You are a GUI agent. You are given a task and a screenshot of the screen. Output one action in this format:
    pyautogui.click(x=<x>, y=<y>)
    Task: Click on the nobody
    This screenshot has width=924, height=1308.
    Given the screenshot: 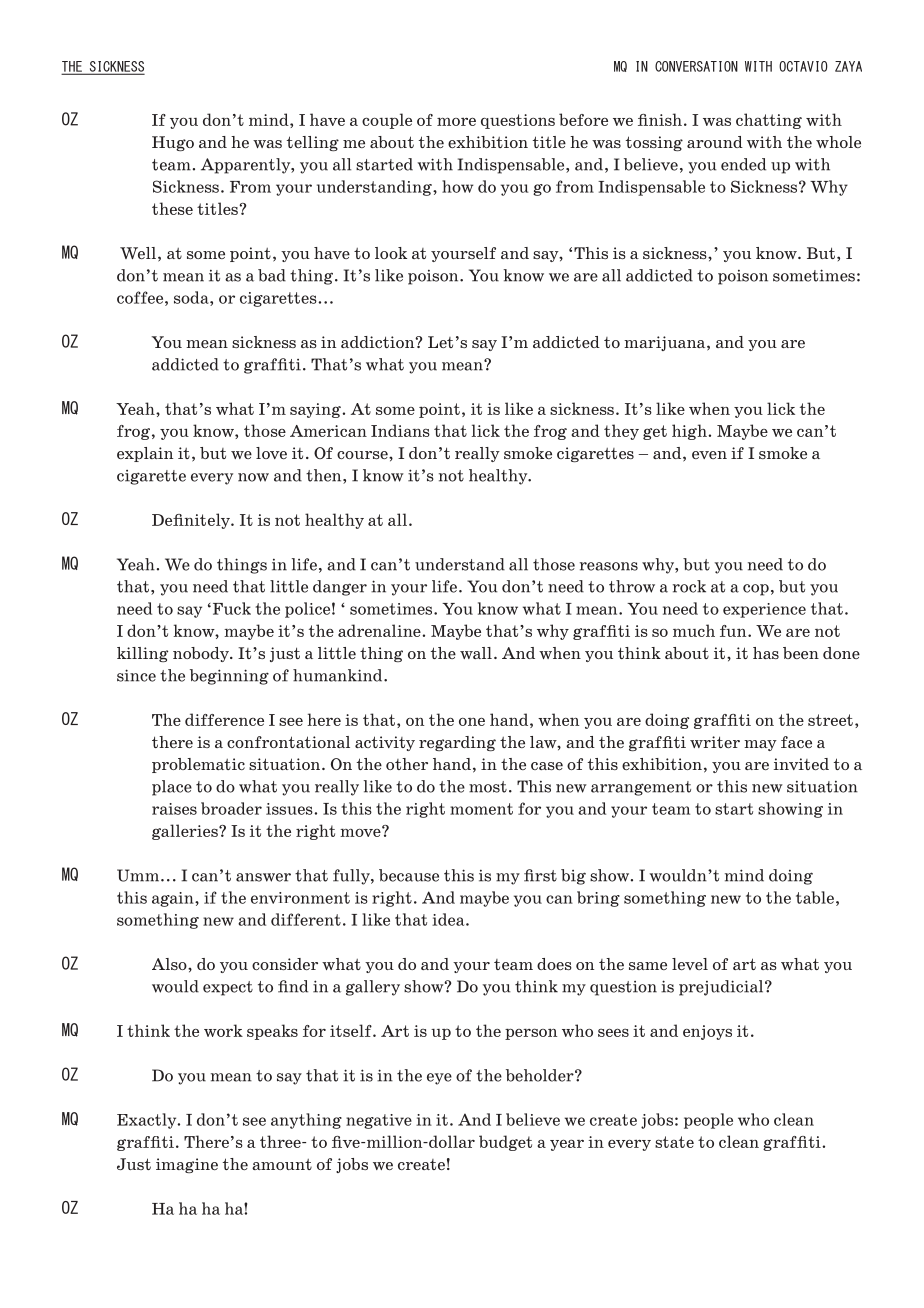 What is the action you would take?
    pyautogui.click(x=202, y=654)
